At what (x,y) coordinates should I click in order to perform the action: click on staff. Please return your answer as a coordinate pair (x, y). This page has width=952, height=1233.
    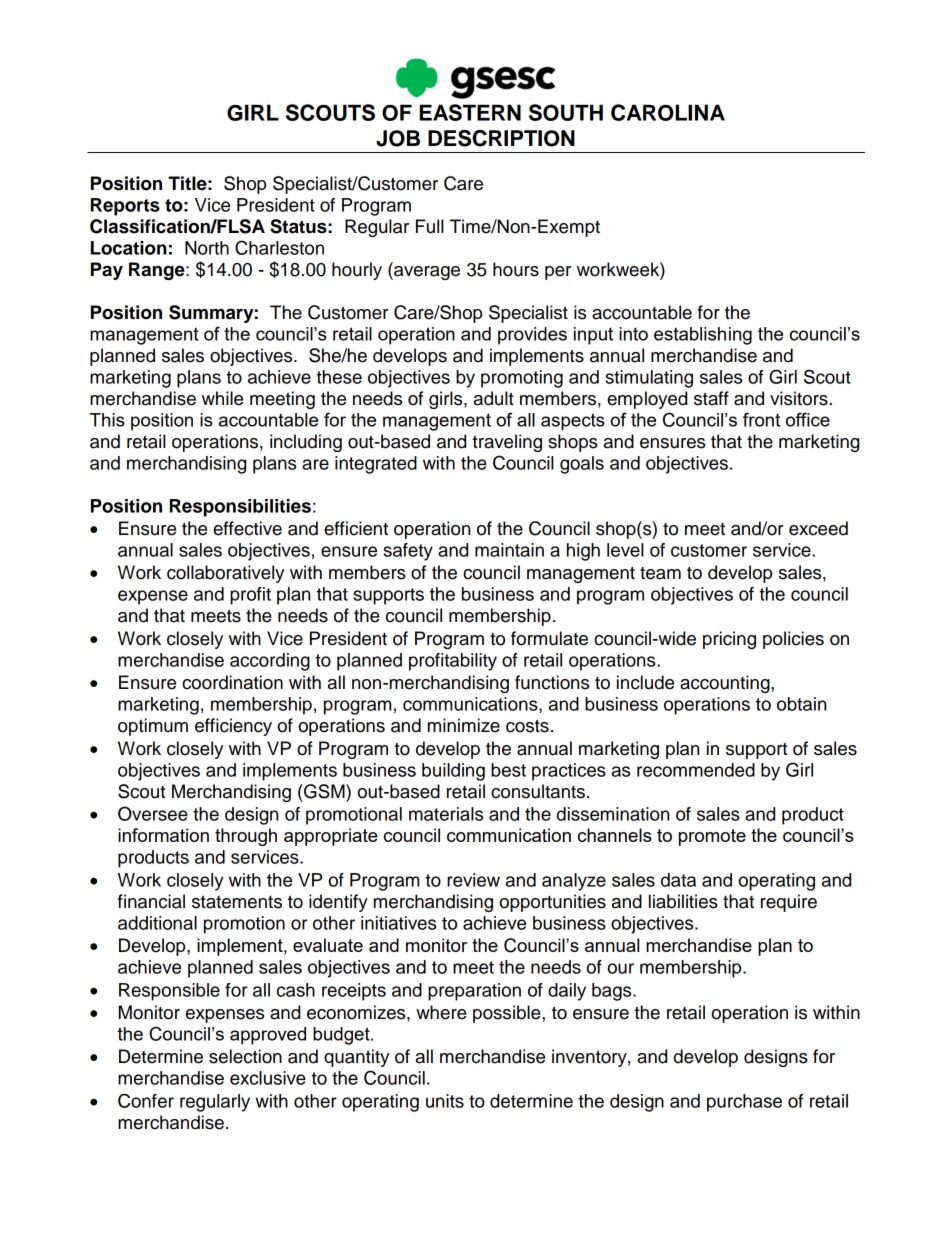
    Looking at the image, I should click on (711, 398).
